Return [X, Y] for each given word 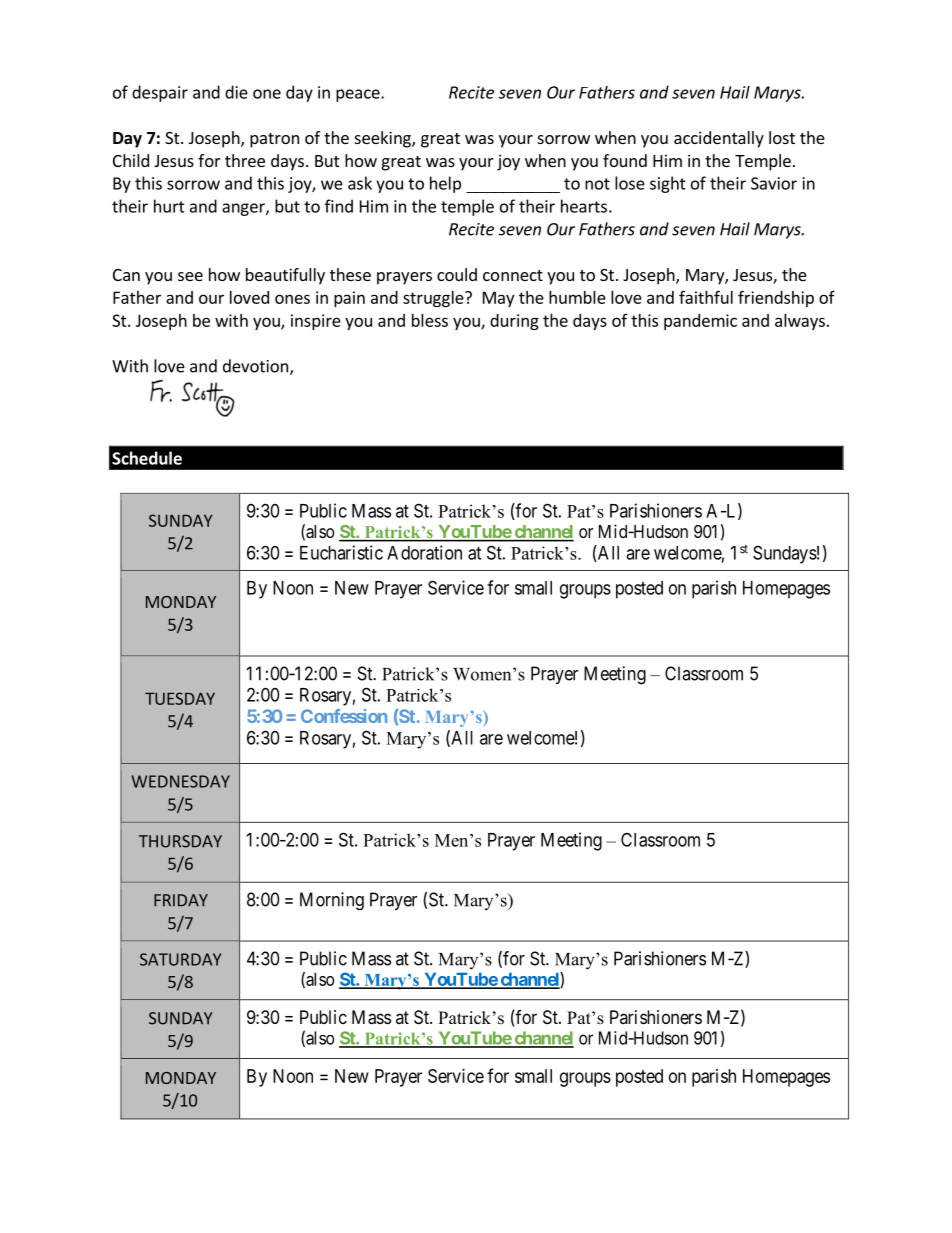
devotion [255, 366]
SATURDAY [180, 959]
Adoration [424, 552]
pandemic [700, 322]
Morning [332, 901]
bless [430, 320]
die [236, 92]
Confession [344, 716]
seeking [384, 139]
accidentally [719, 139]
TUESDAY [180, 698]
